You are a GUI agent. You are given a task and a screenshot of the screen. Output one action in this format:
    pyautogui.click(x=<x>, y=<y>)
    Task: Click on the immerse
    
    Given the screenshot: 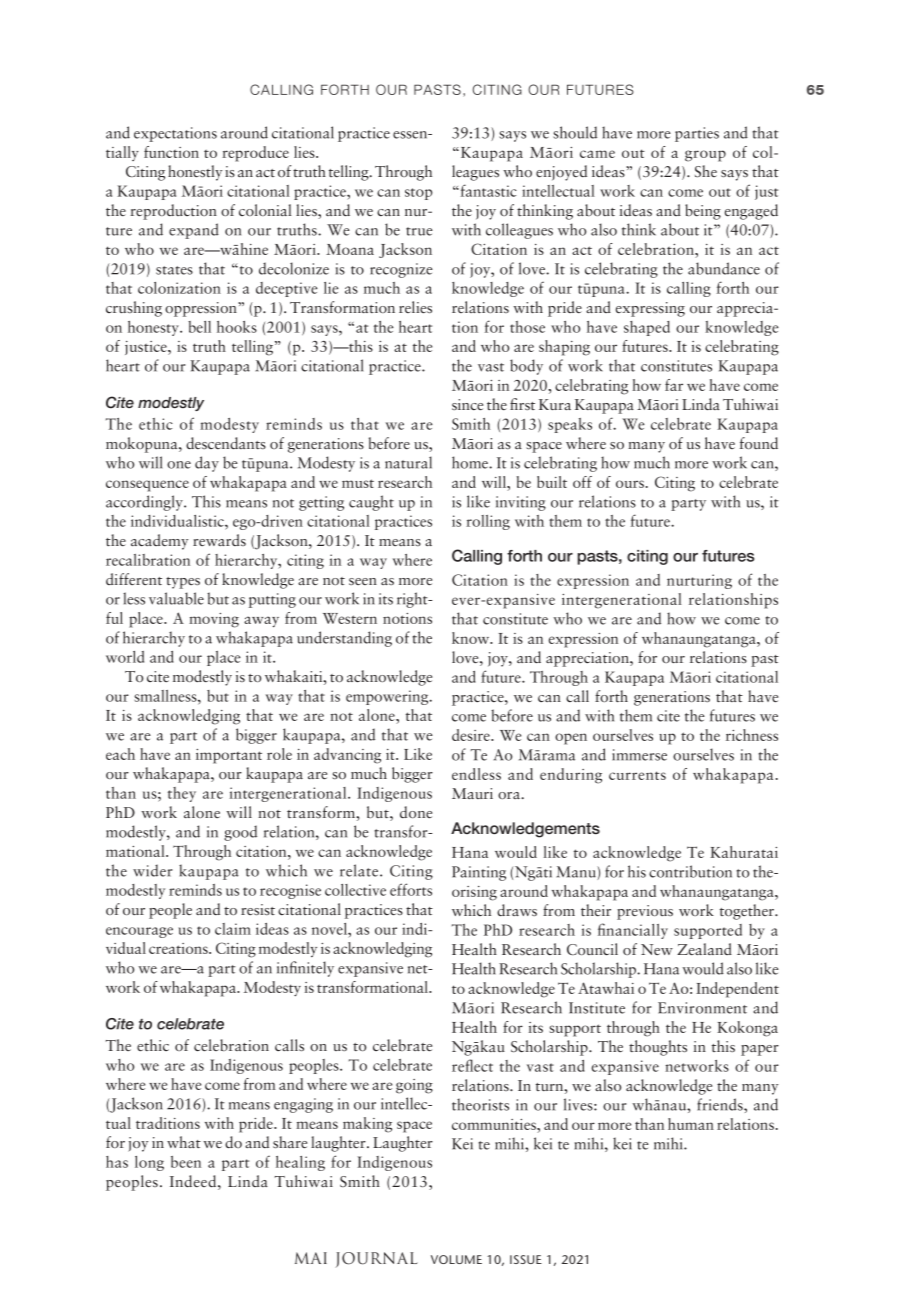 What is the action you would take?
    pyautogui.click(x=639, y=755)
